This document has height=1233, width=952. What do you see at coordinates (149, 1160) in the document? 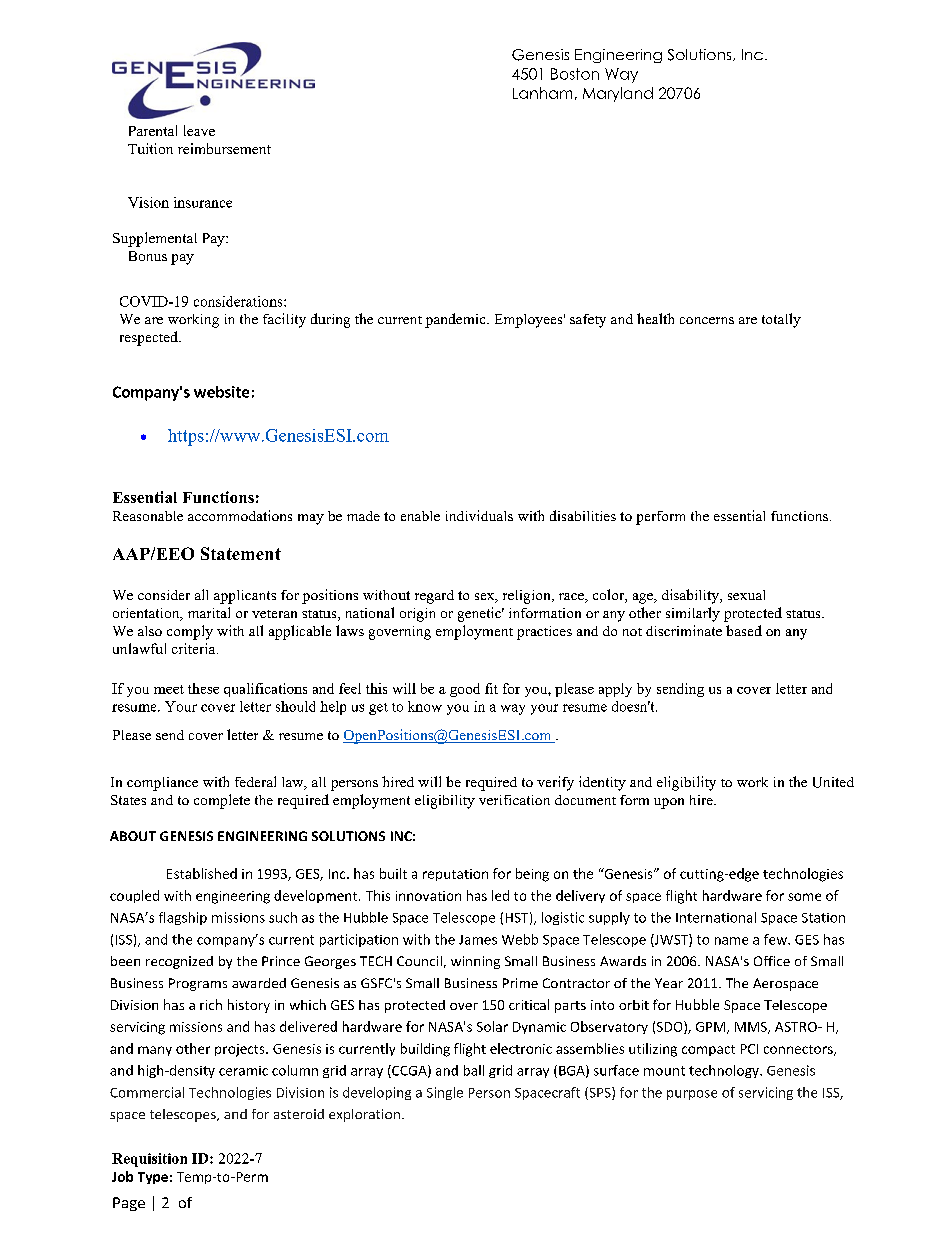
I see `Requisition` at bounding box center [149, 1160].
